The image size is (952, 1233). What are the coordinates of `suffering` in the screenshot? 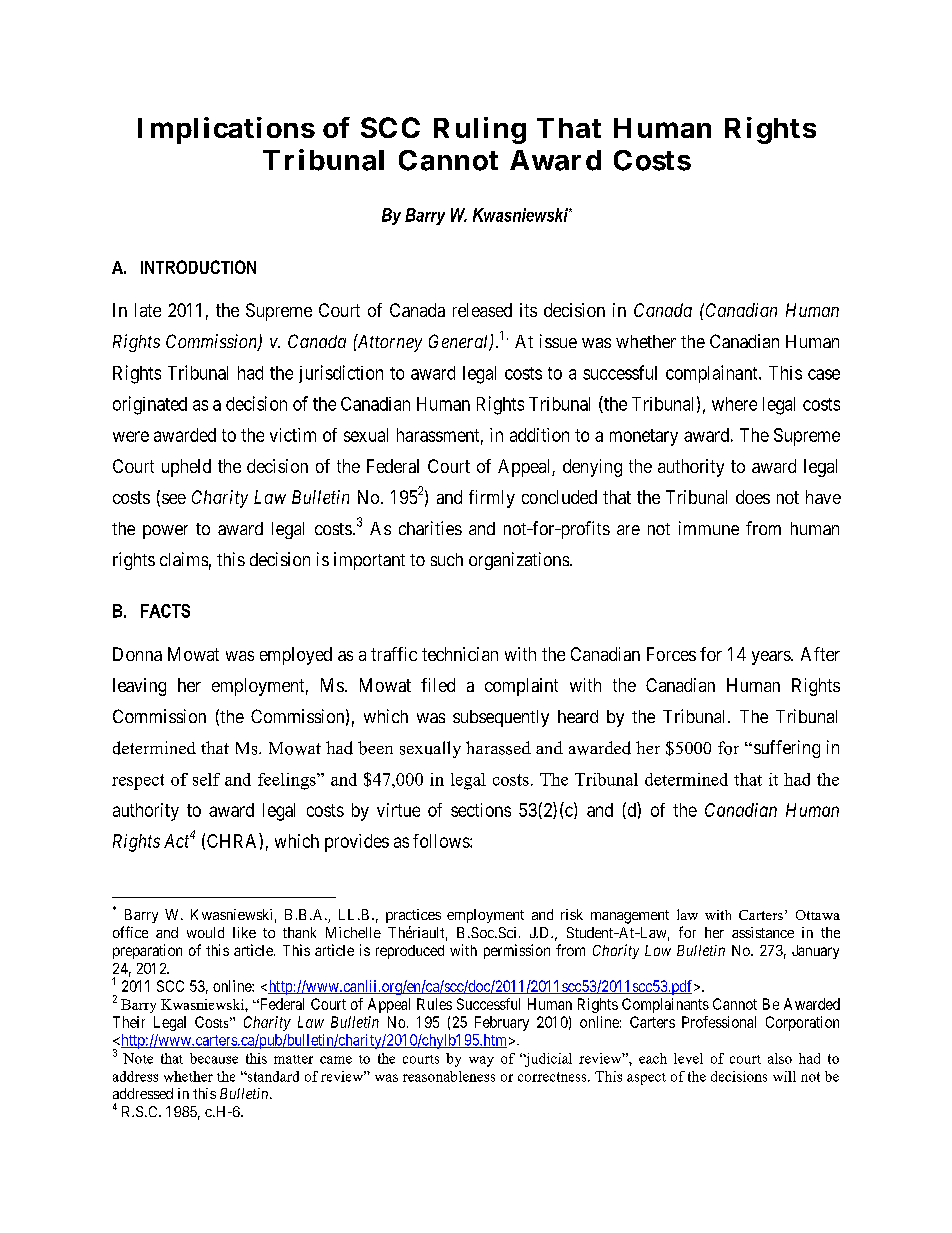 It's located at (785, 749).
